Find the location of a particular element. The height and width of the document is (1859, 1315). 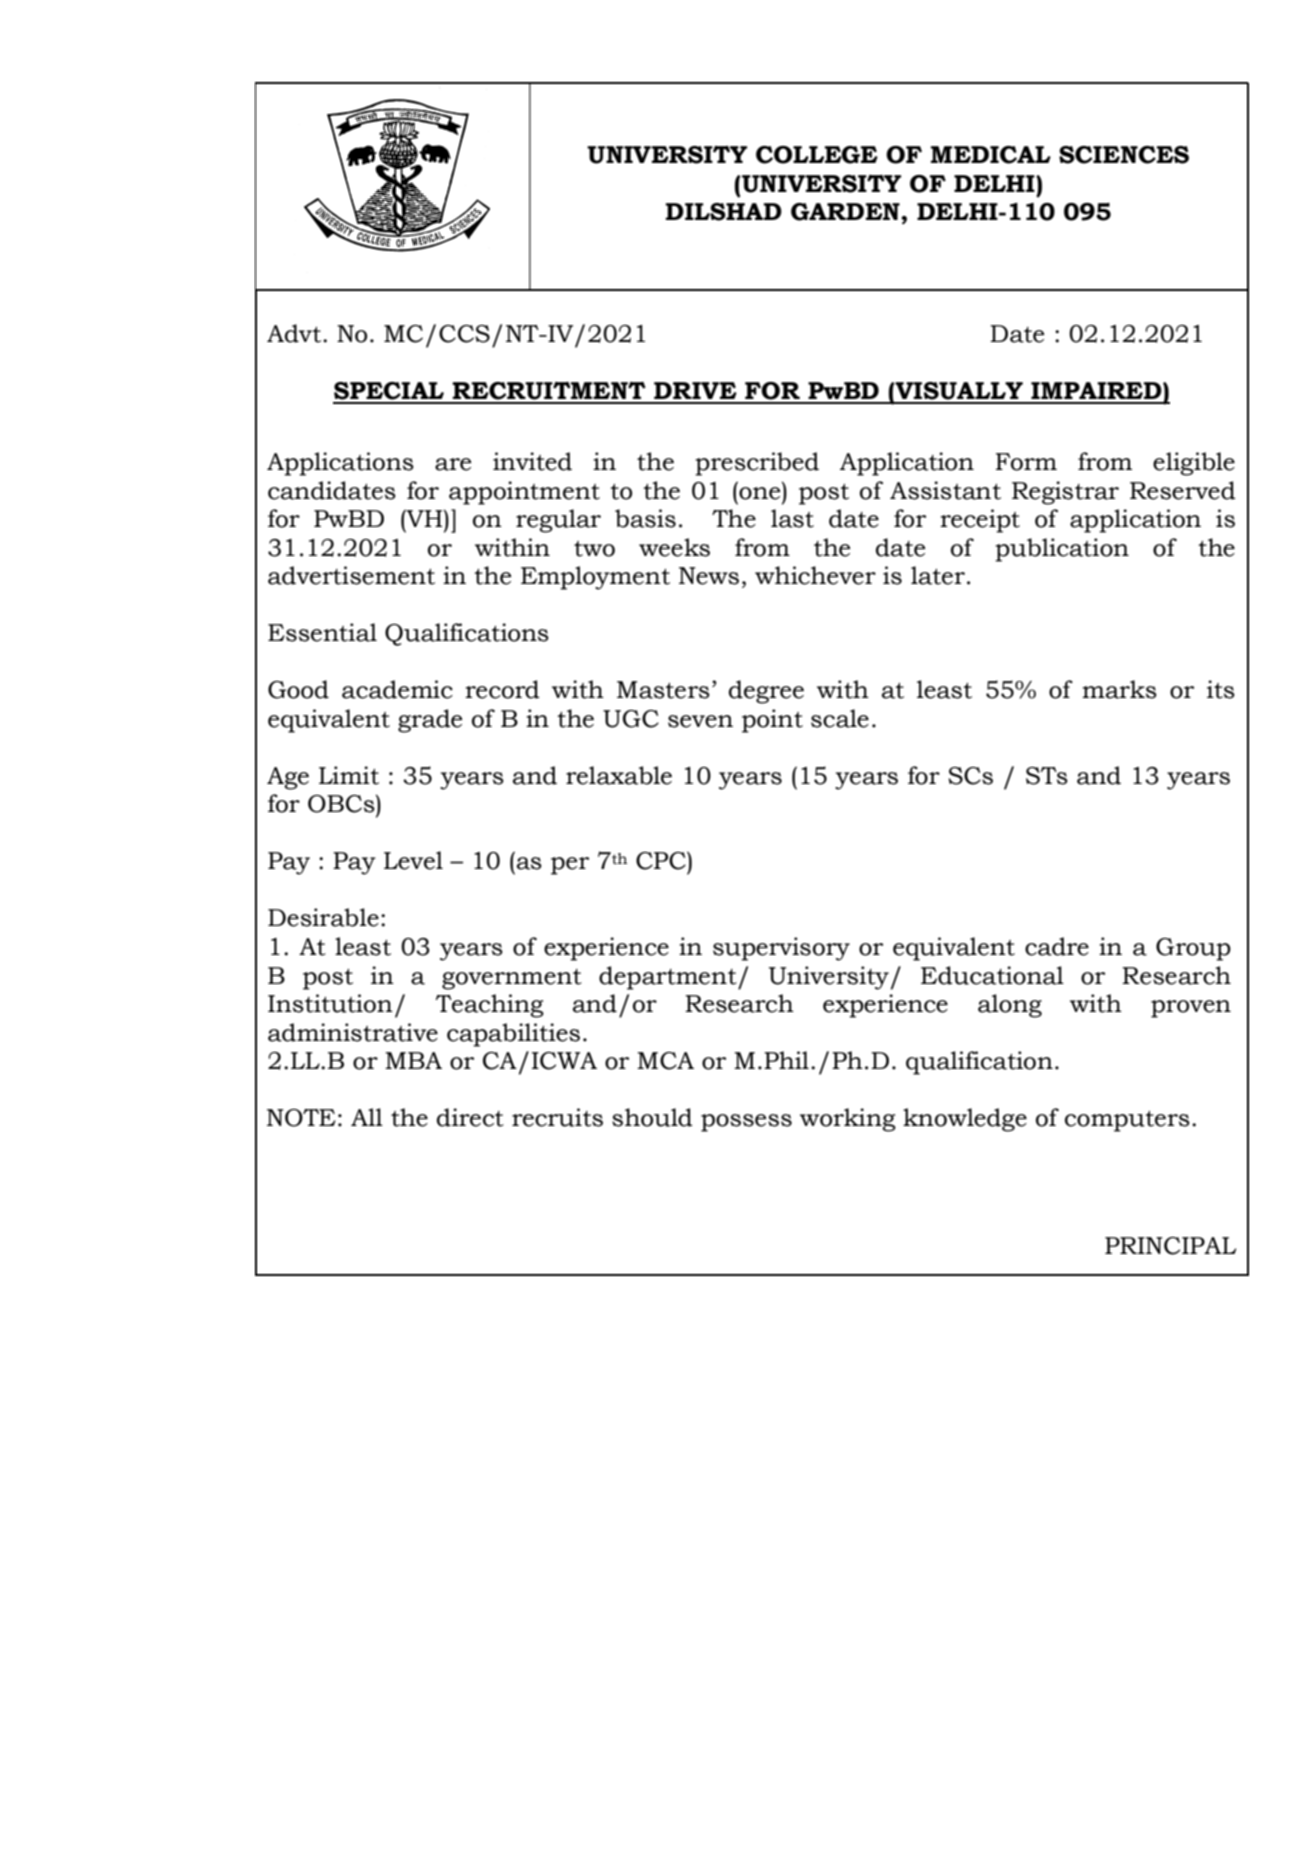

SCIENCES is located at coordinates (1124, 155).
